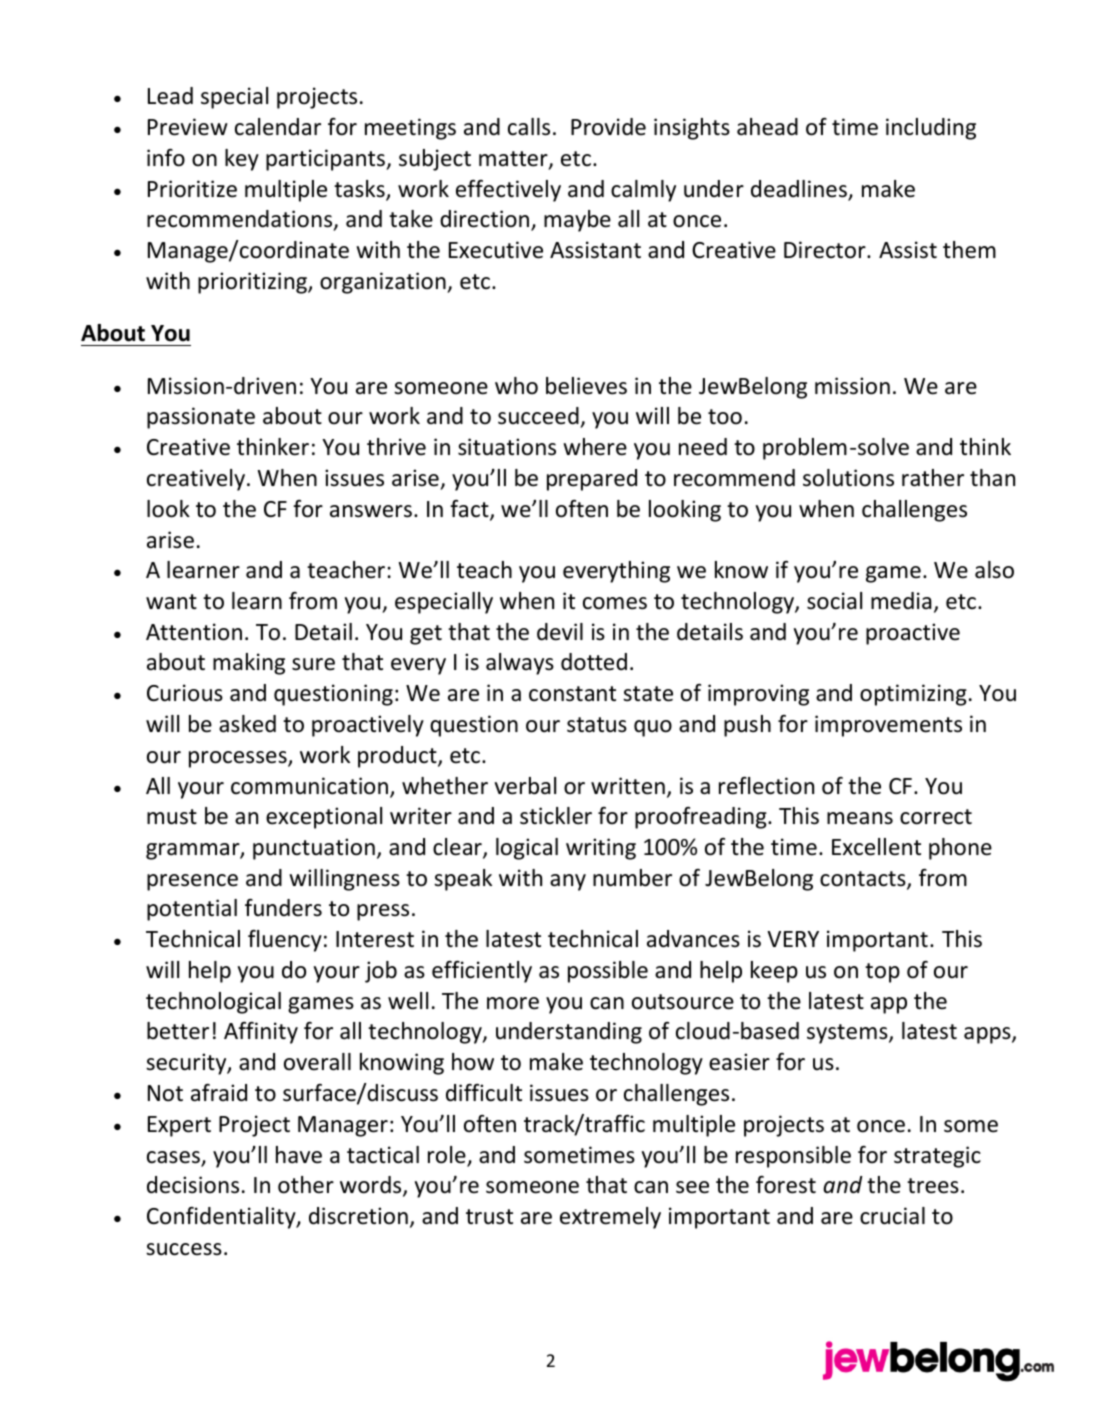 The image size is (1101, 1425). What do you see at coordinates (913, 695) in the screenshot?
I see `optimizing` at bounding box center [913, 695].
